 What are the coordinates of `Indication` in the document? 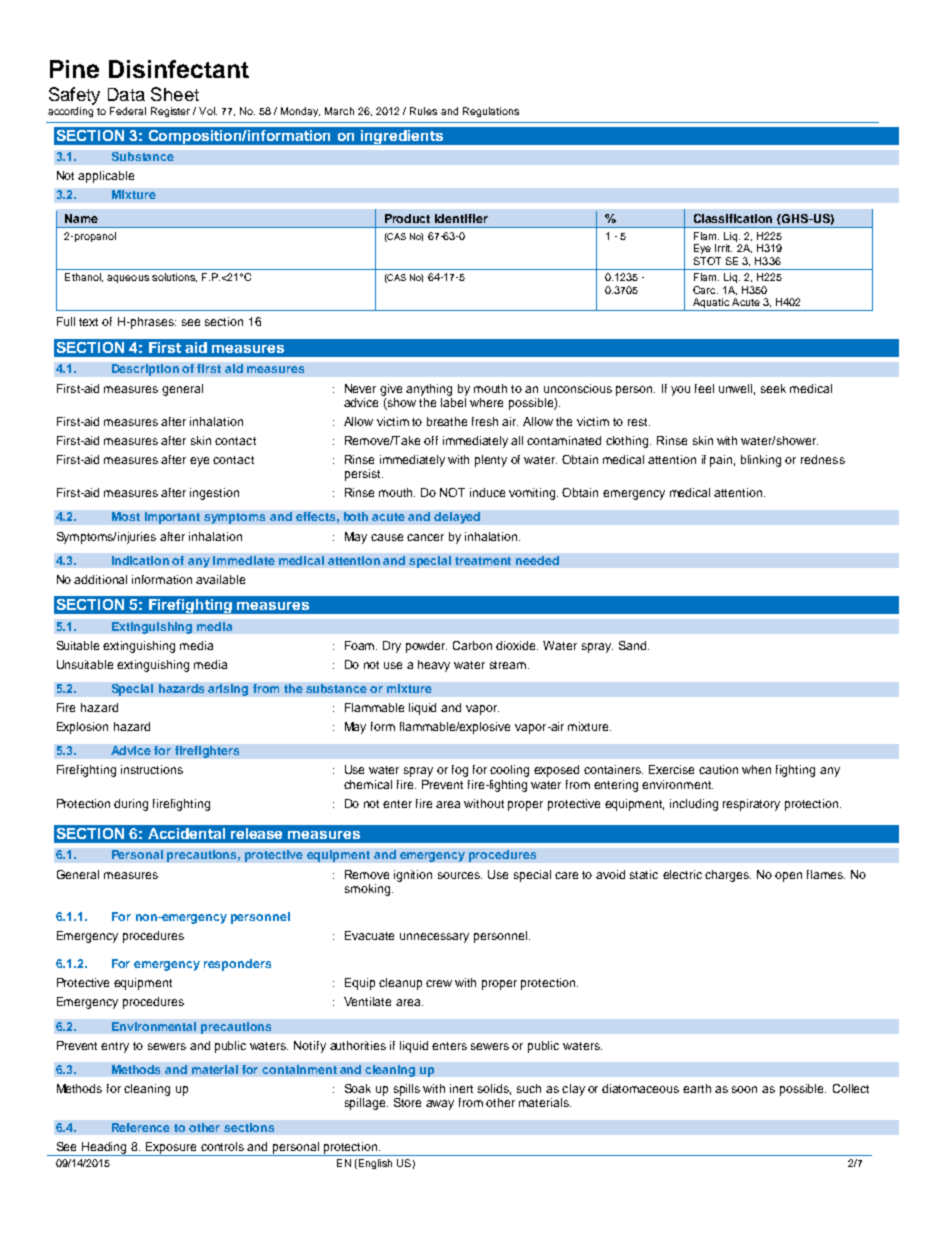 It's located at (140, 560).
